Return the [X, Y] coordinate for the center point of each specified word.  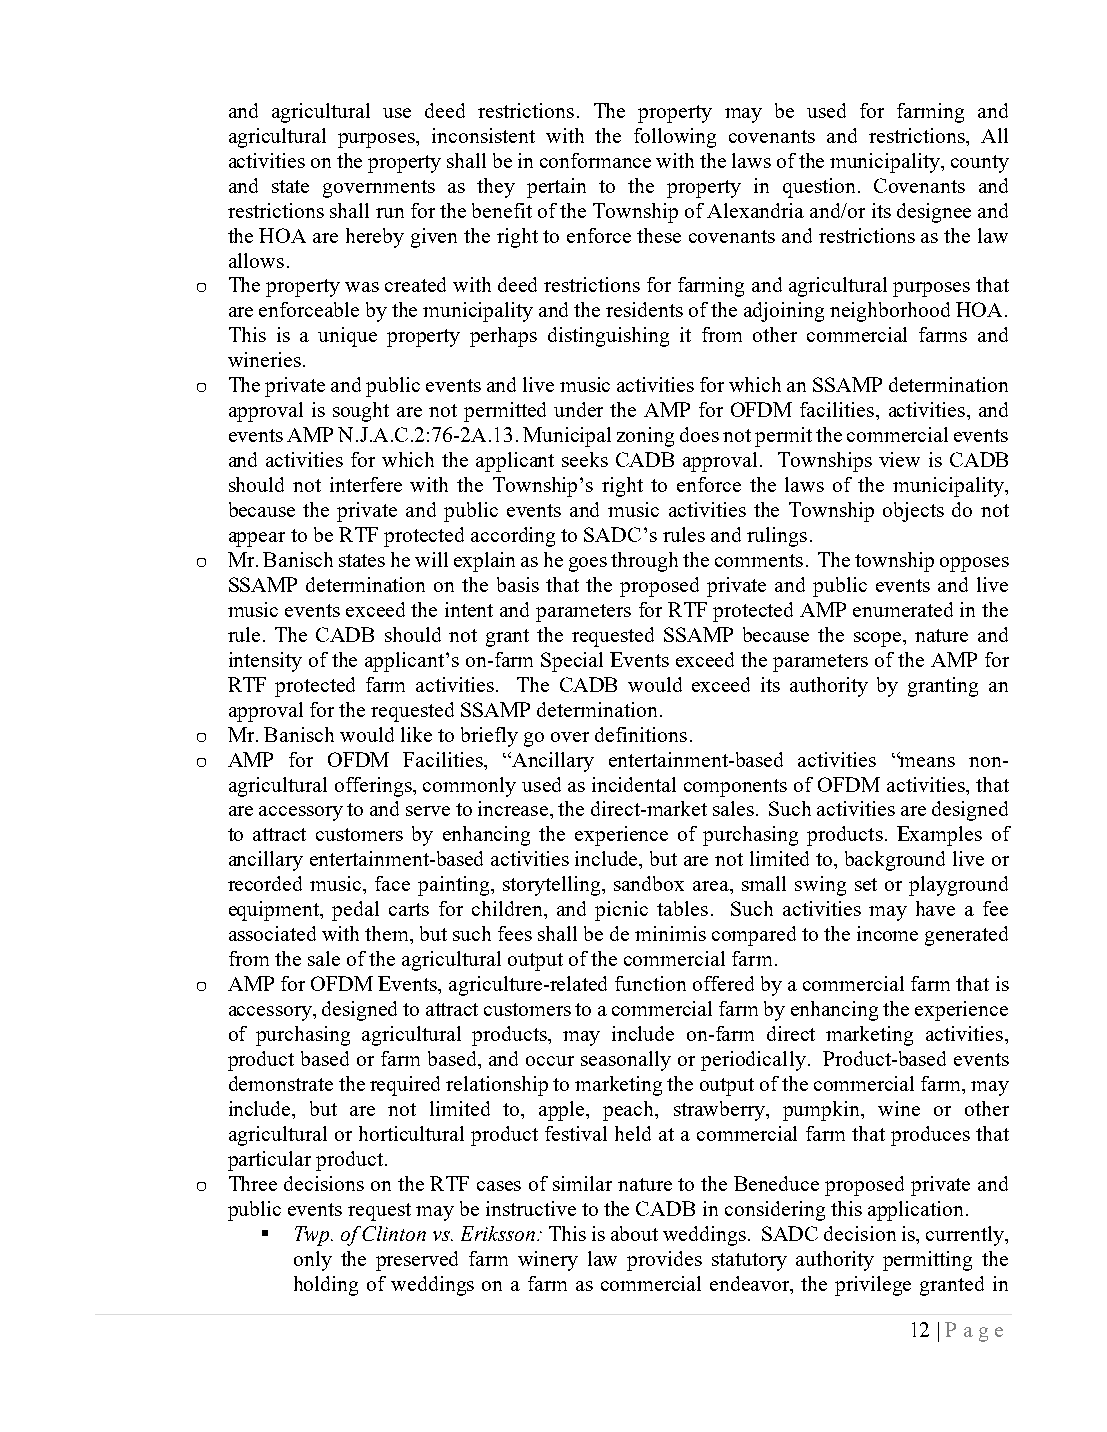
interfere [366, 484]
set [866, 884]
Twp [313, 1236]
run [390, 213]
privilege [873, 1286]
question [821, 188]
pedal [355, 911]
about [634, 1233]
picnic [621, 911]
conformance [595, 160]
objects [913, 512]
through [644, 562]
